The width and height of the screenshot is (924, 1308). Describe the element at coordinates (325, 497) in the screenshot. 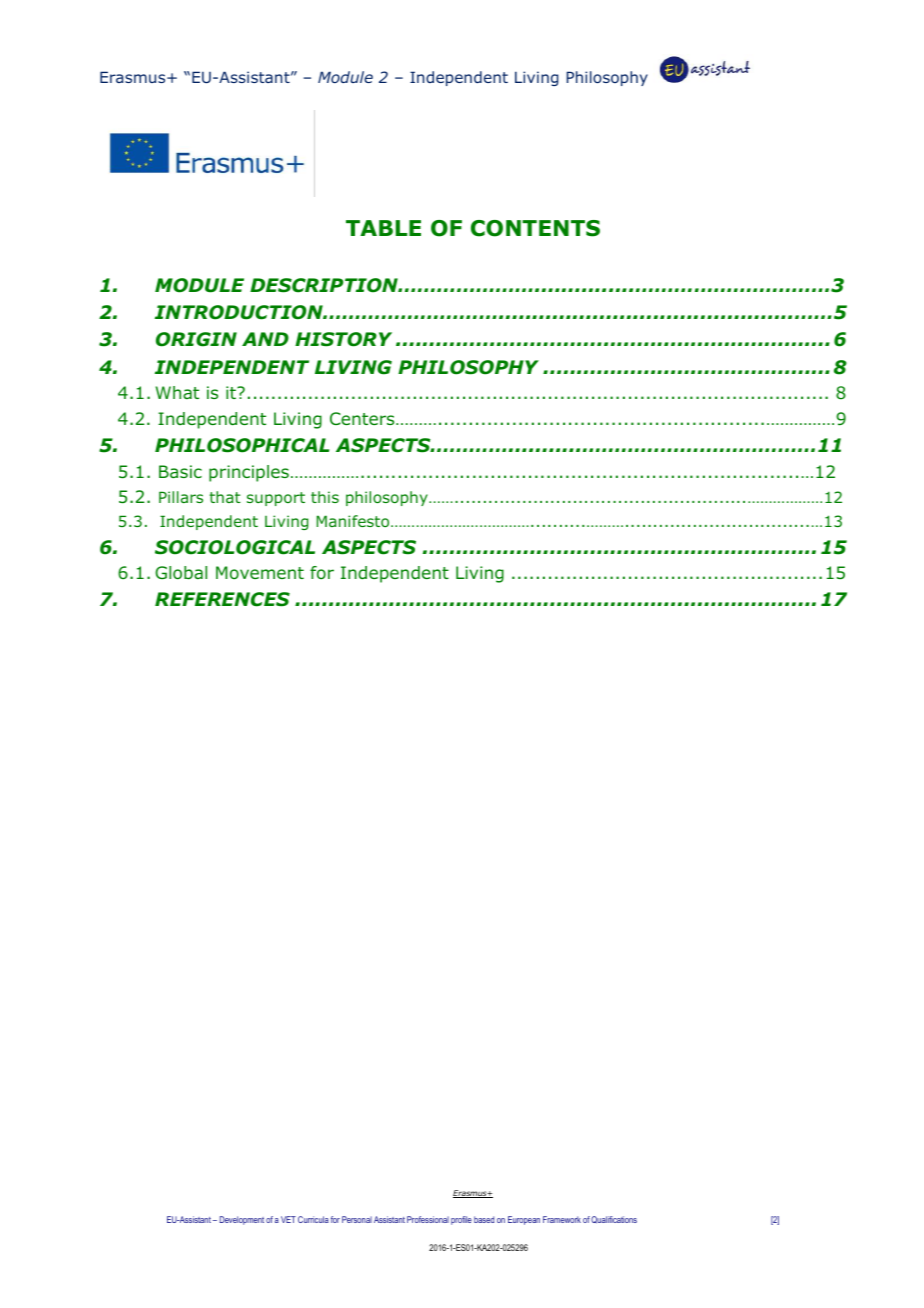

I see `this` at that location.
